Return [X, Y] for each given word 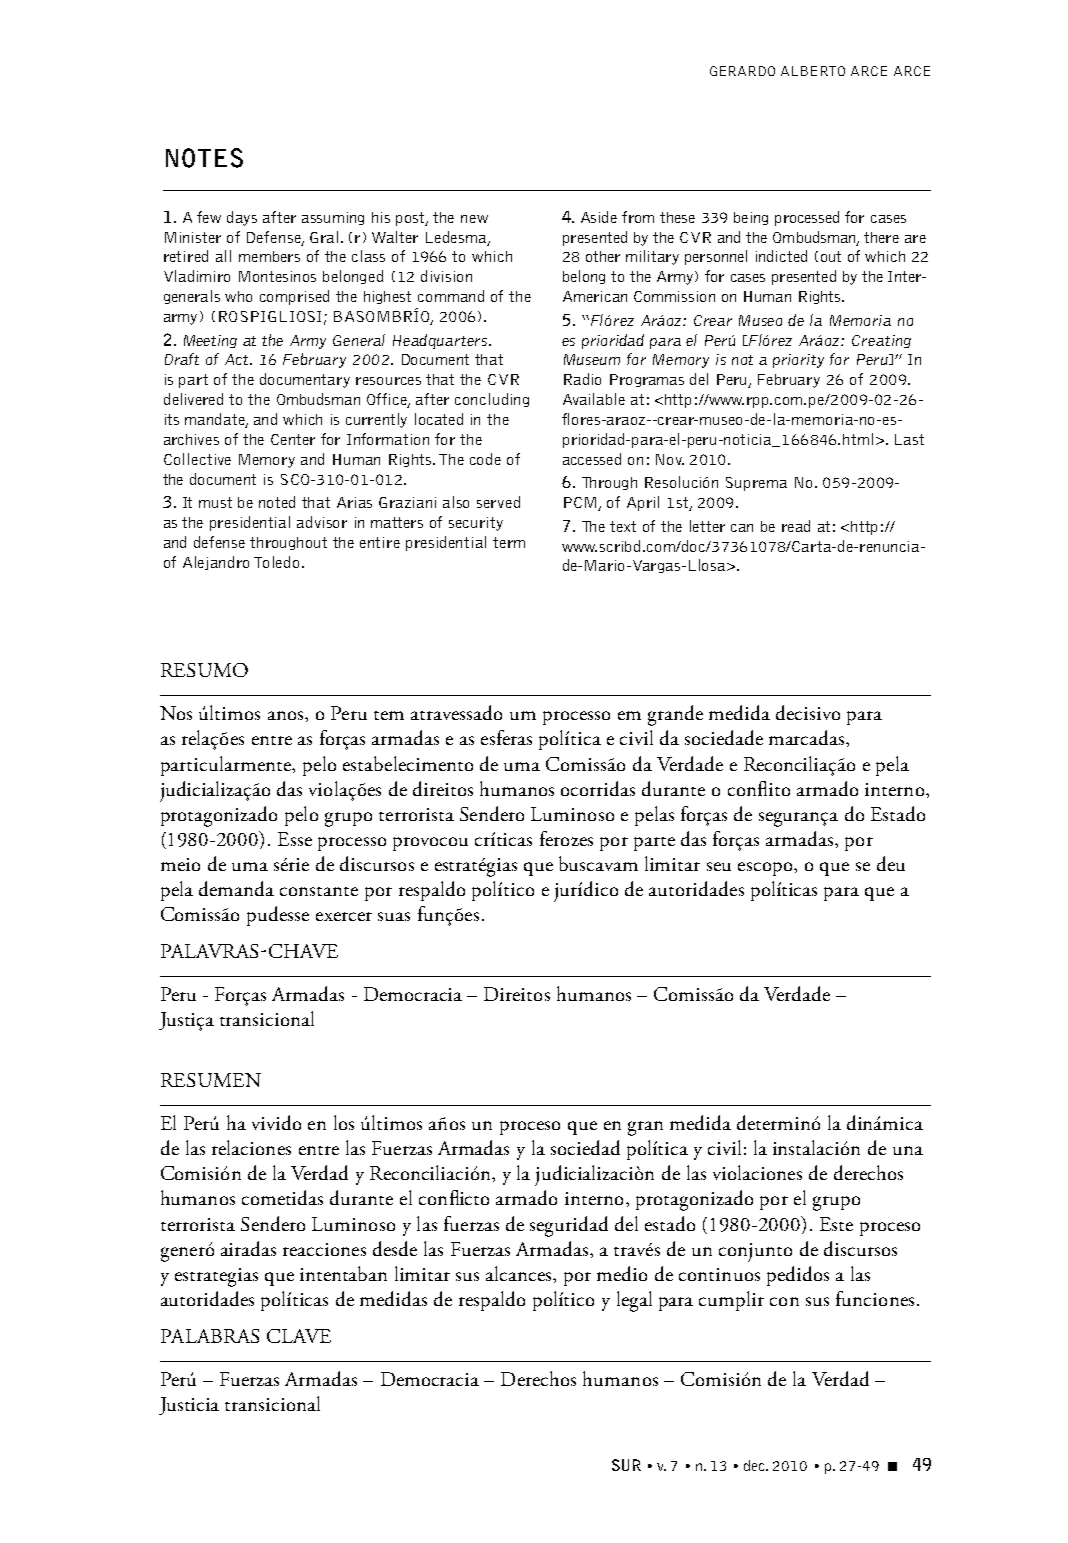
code [485, 459]
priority [798, 361]
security [476, 524]
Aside [599, 217]
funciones [875, 1298]
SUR [626, 1465]
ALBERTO [813, 71]
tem [389, 715]
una [908, 1150]
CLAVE [299, 1336]
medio [622, 1273]
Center [293, 439]
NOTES [204, 158]
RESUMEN [211, 1080]
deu [891, 863]
